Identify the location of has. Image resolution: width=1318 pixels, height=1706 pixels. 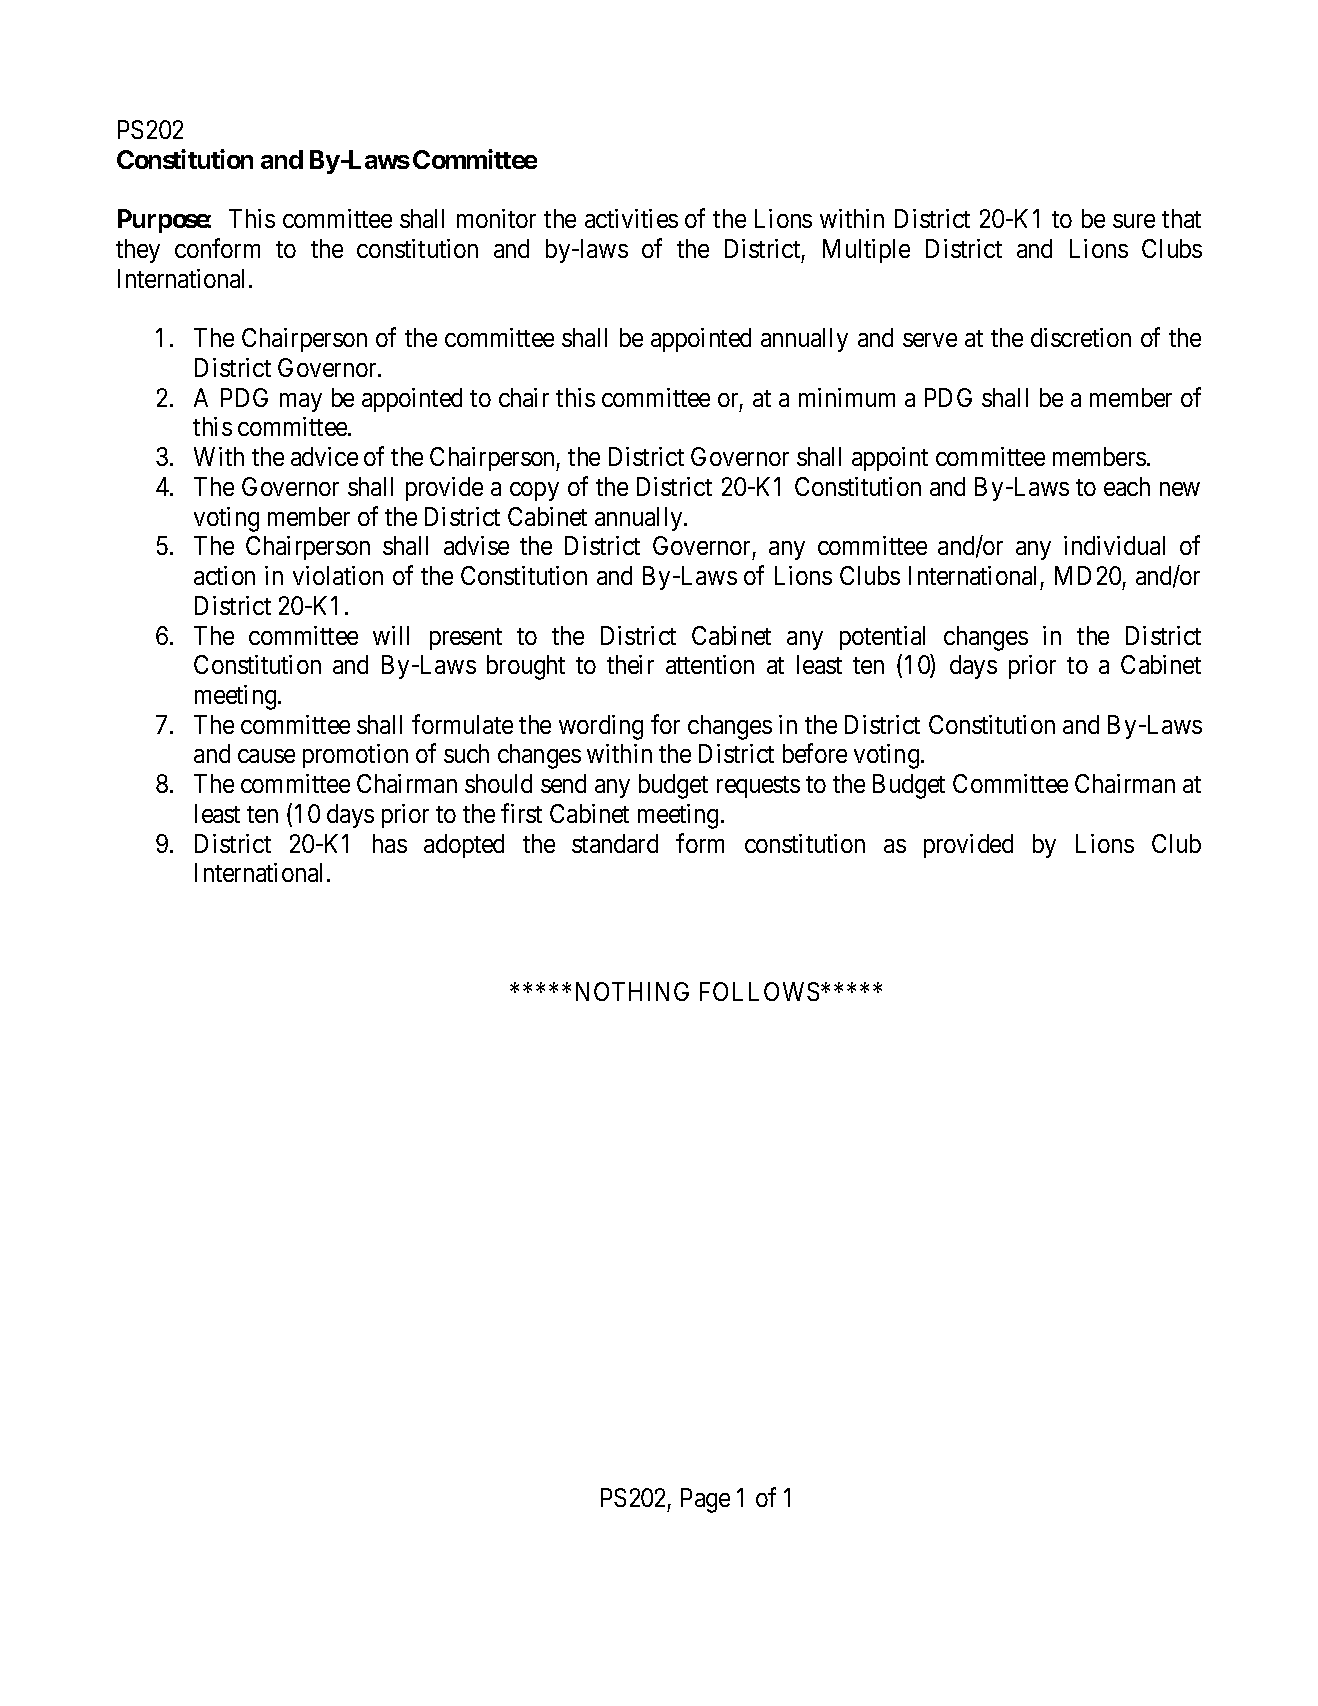
(390, 843).
